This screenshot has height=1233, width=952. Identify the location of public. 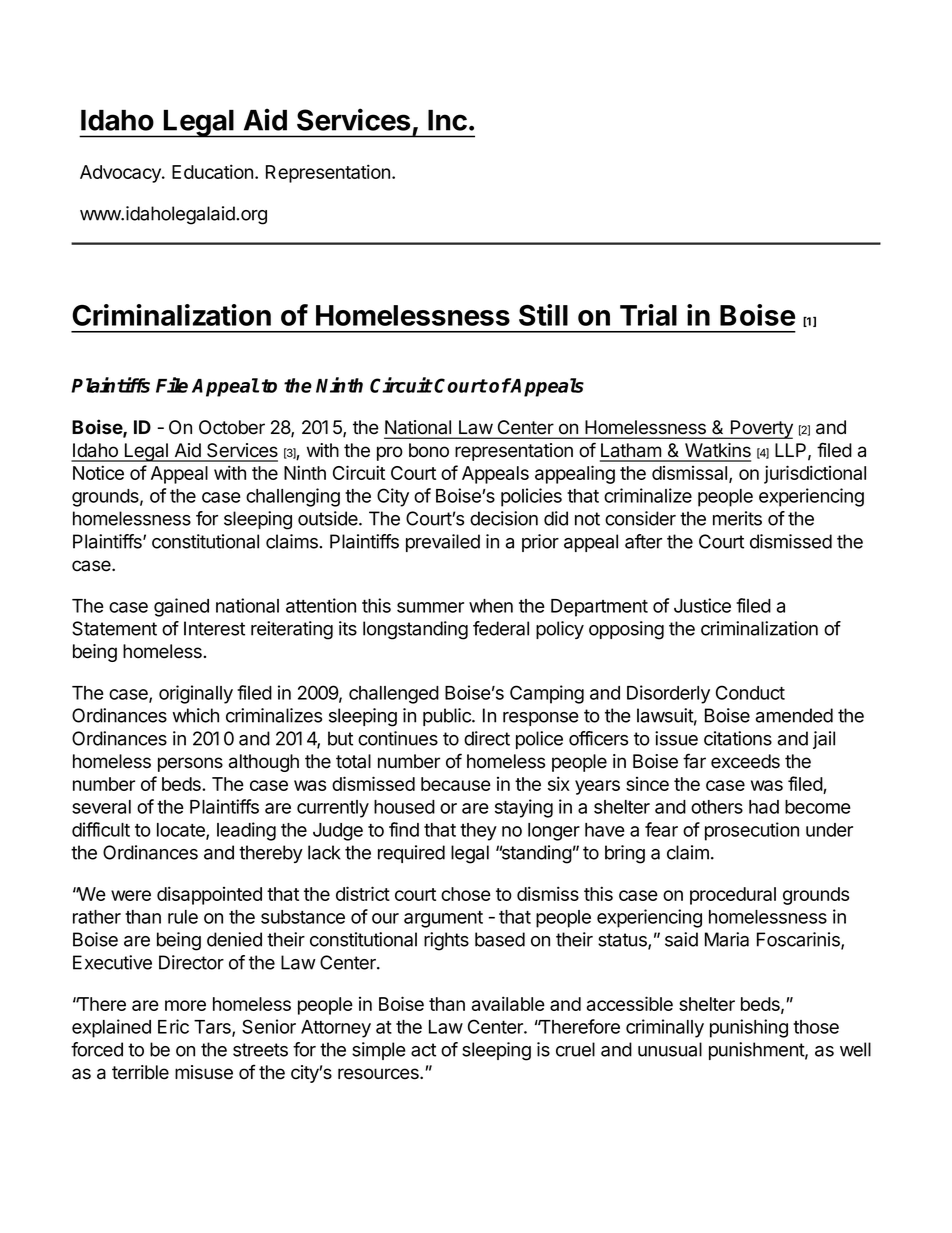
(448, 717).
